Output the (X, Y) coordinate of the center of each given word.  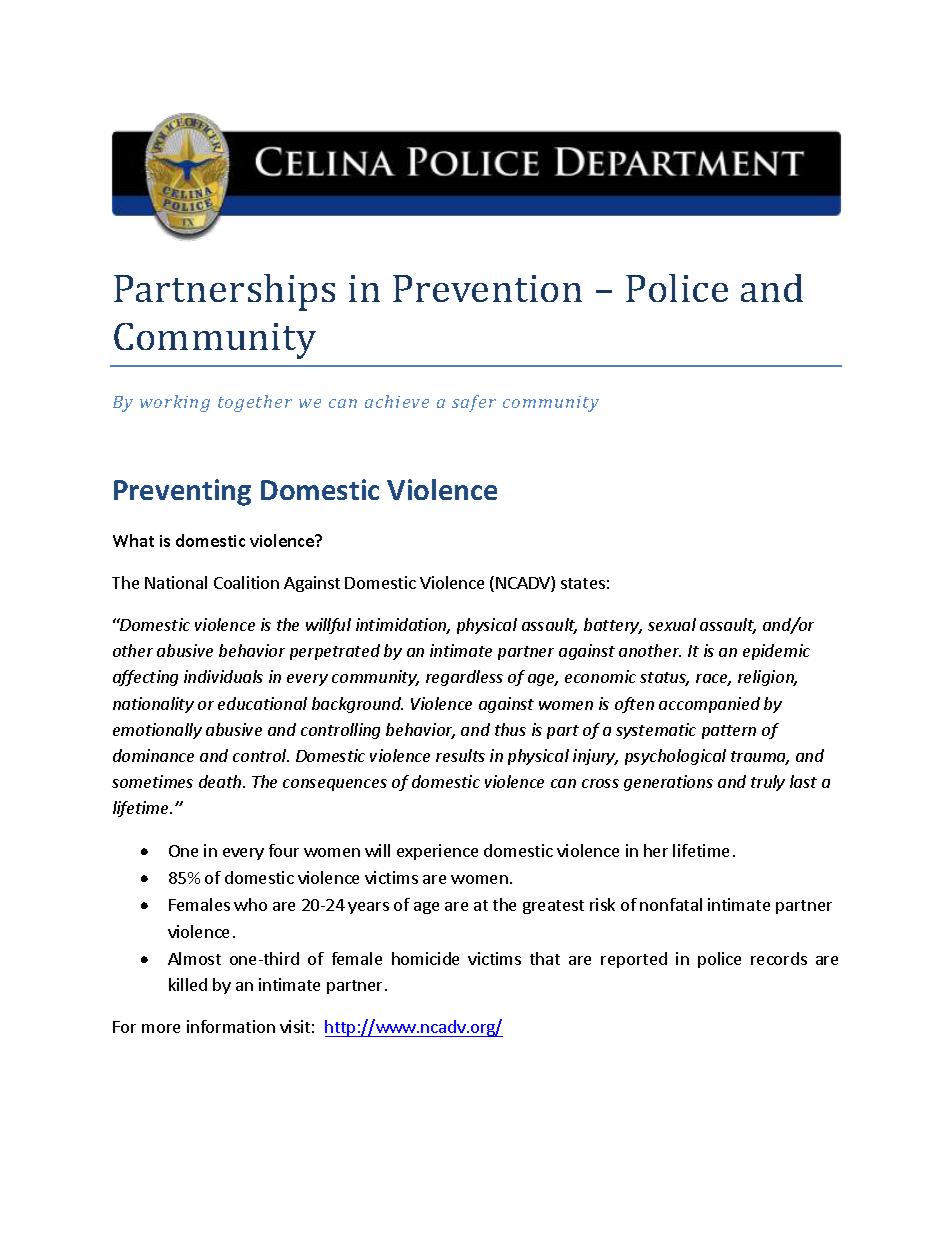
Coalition (246, 582)
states (583, 583)
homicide (425, 958)
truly (768, 783)
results (460, 755)
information (231, 1026)
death (221, 781)
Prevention (487, 288)
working (175, 403)
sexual (672, 624)
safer (474, 403)
